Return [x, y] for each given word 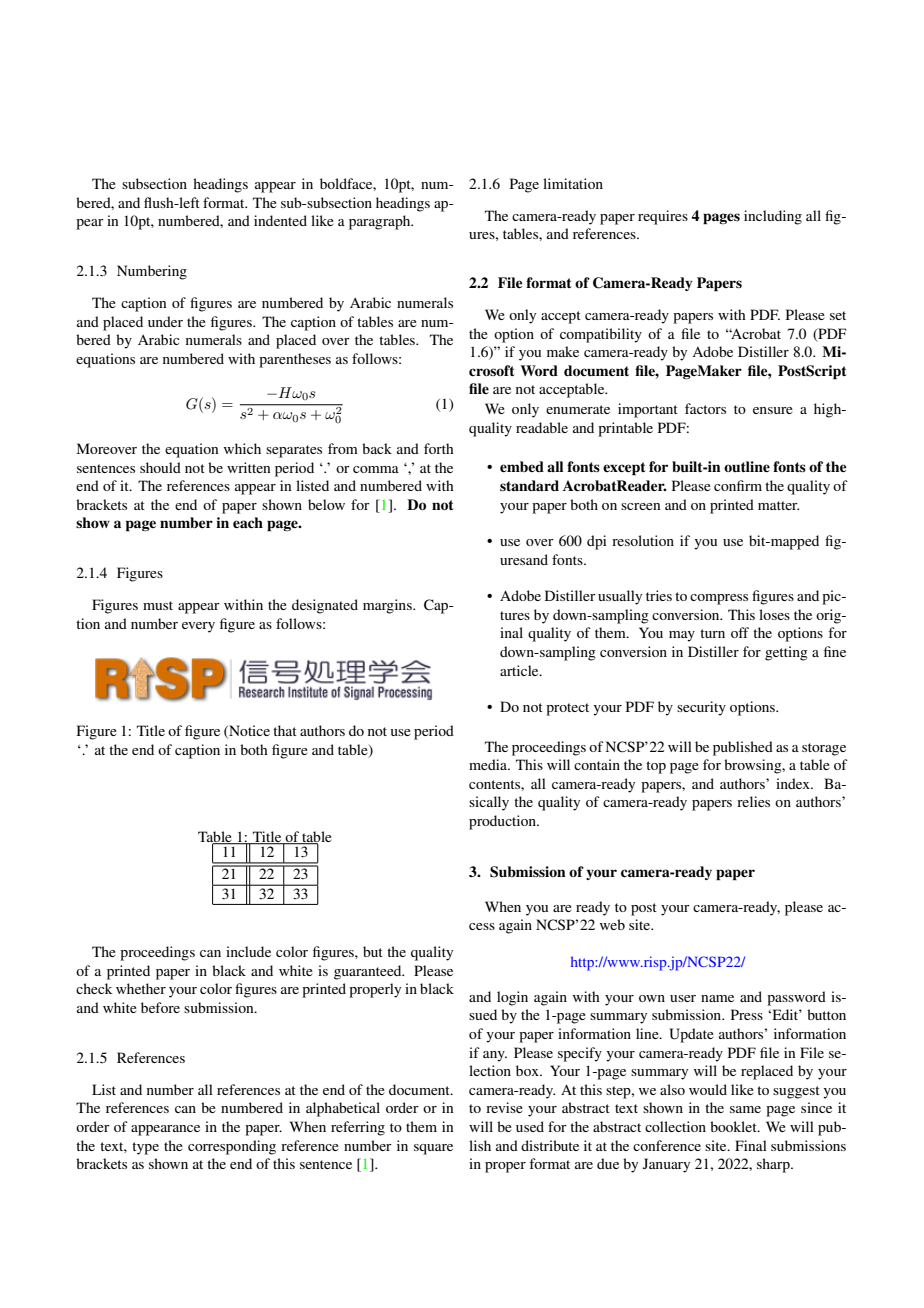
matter [778, 505]
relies [753, 801]
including [773, 217]
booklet [734, 1126]
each [248, 523]
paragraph [381, 222]
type [145, 1148]
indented [280, 220]
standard [529, 485]
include [248, 951]
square [433, 1149]
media [489, 764]
